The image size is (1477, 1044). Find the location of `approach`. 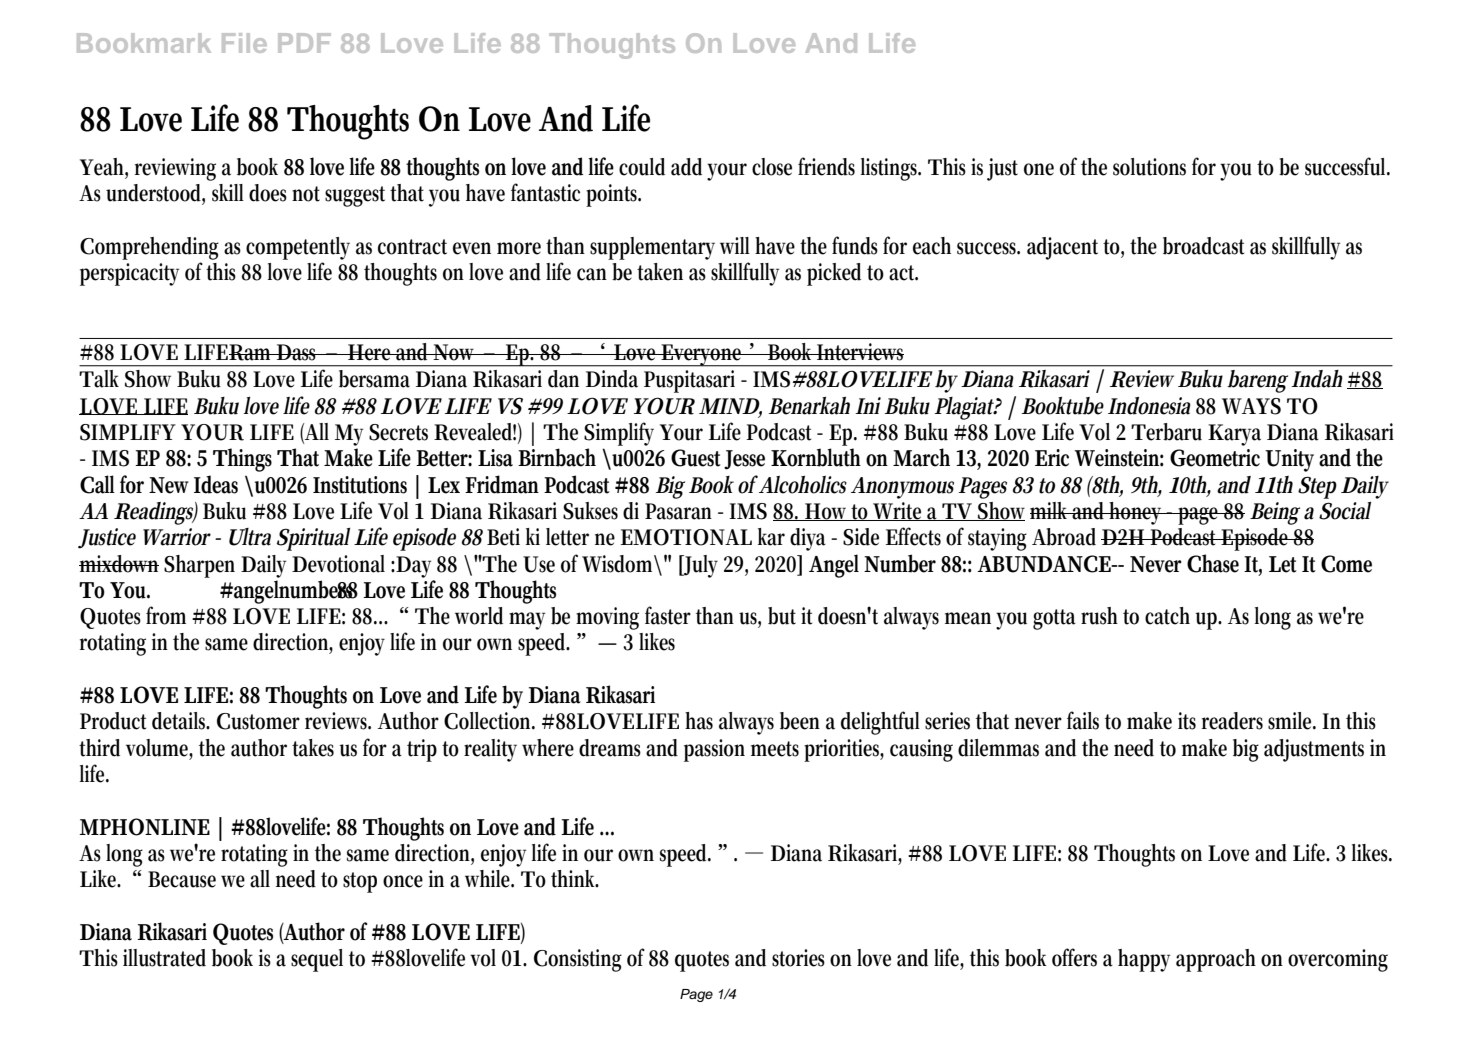

approach is located at coordinates (1216, 960).
